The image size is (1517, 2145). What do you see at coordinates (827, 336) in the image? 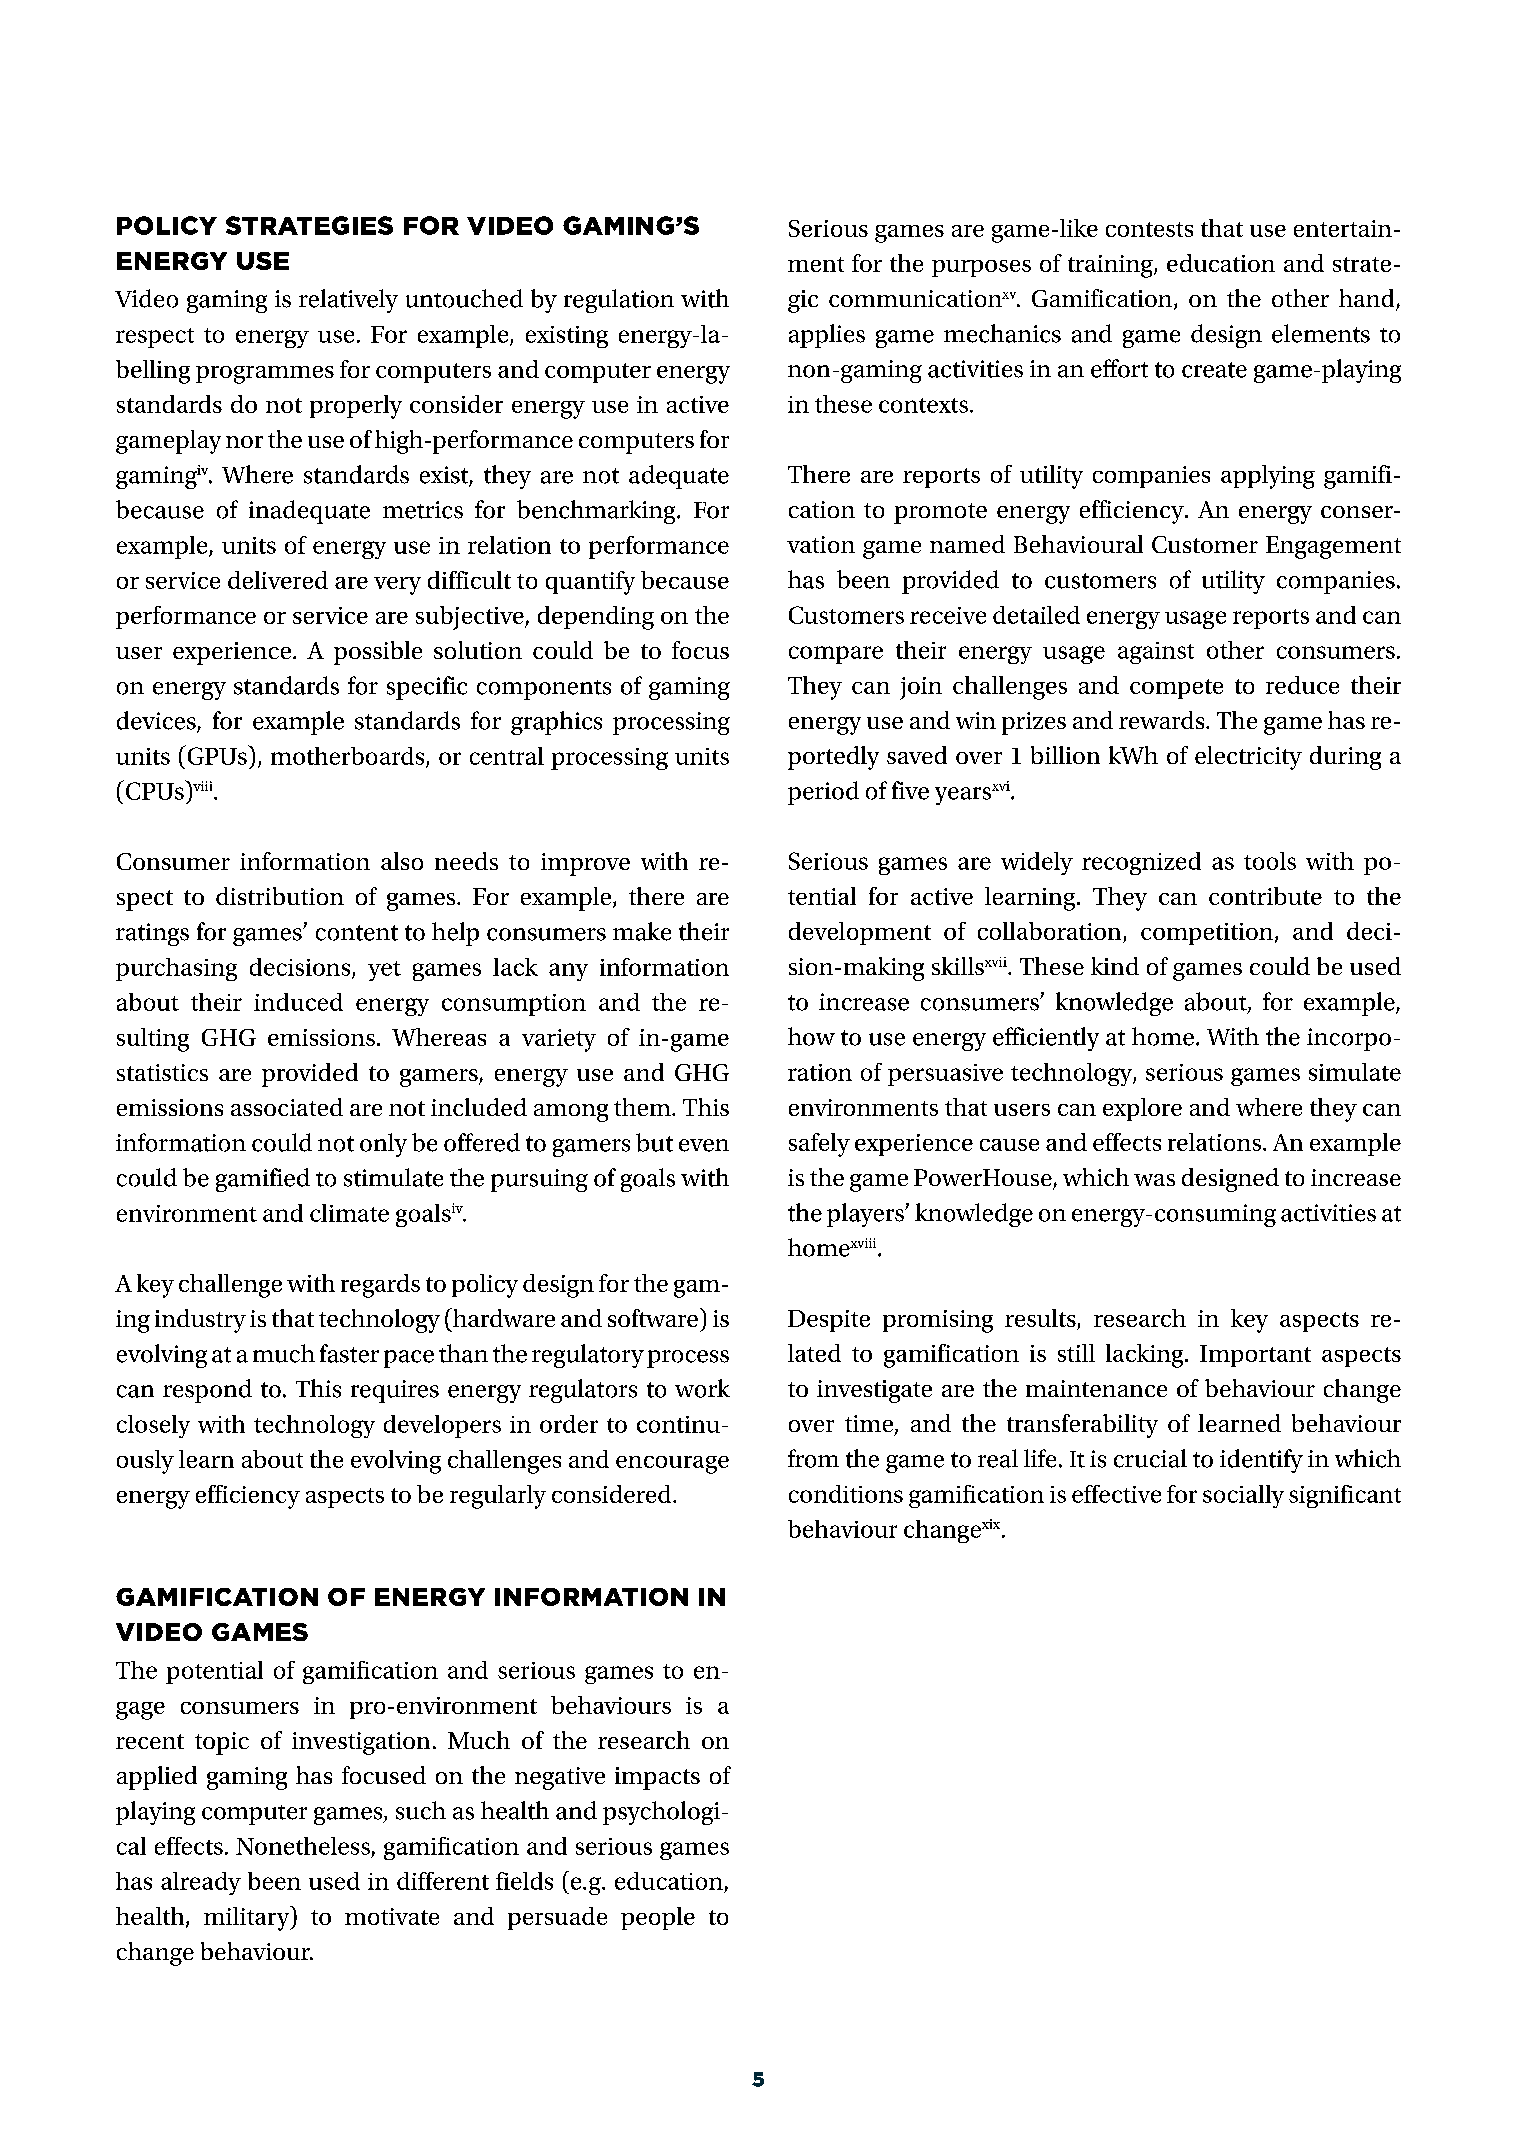
I see `applies` at bounding box center [827, 336].
